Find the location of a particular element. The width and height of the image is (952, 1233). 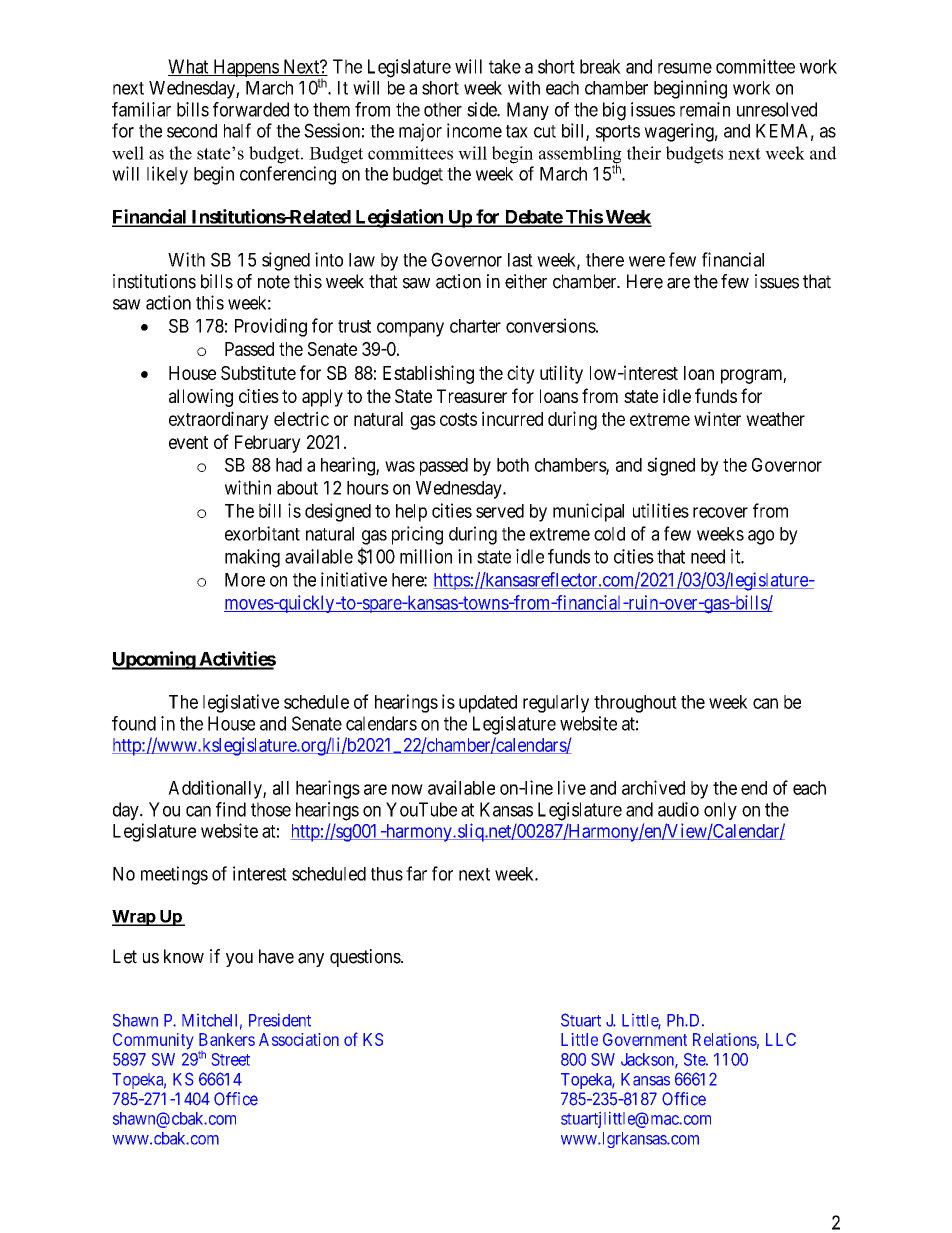

far is located at coordinates (416, 873).
